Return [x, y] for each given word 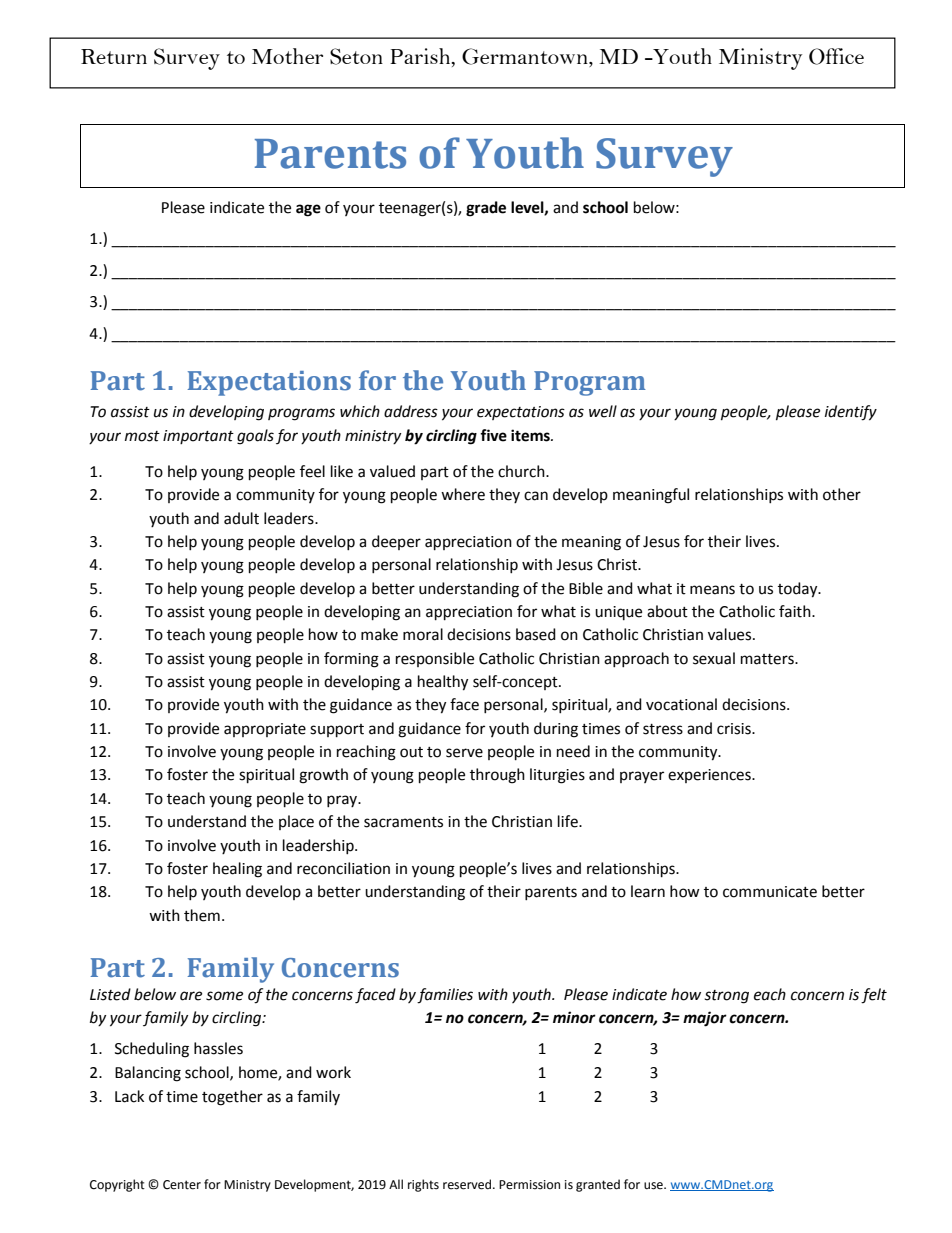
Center [182, 1185]
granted [598, 1185]
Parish [421, 56]
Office [836, 56]
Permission [529, 1185]
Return [114, 56]
